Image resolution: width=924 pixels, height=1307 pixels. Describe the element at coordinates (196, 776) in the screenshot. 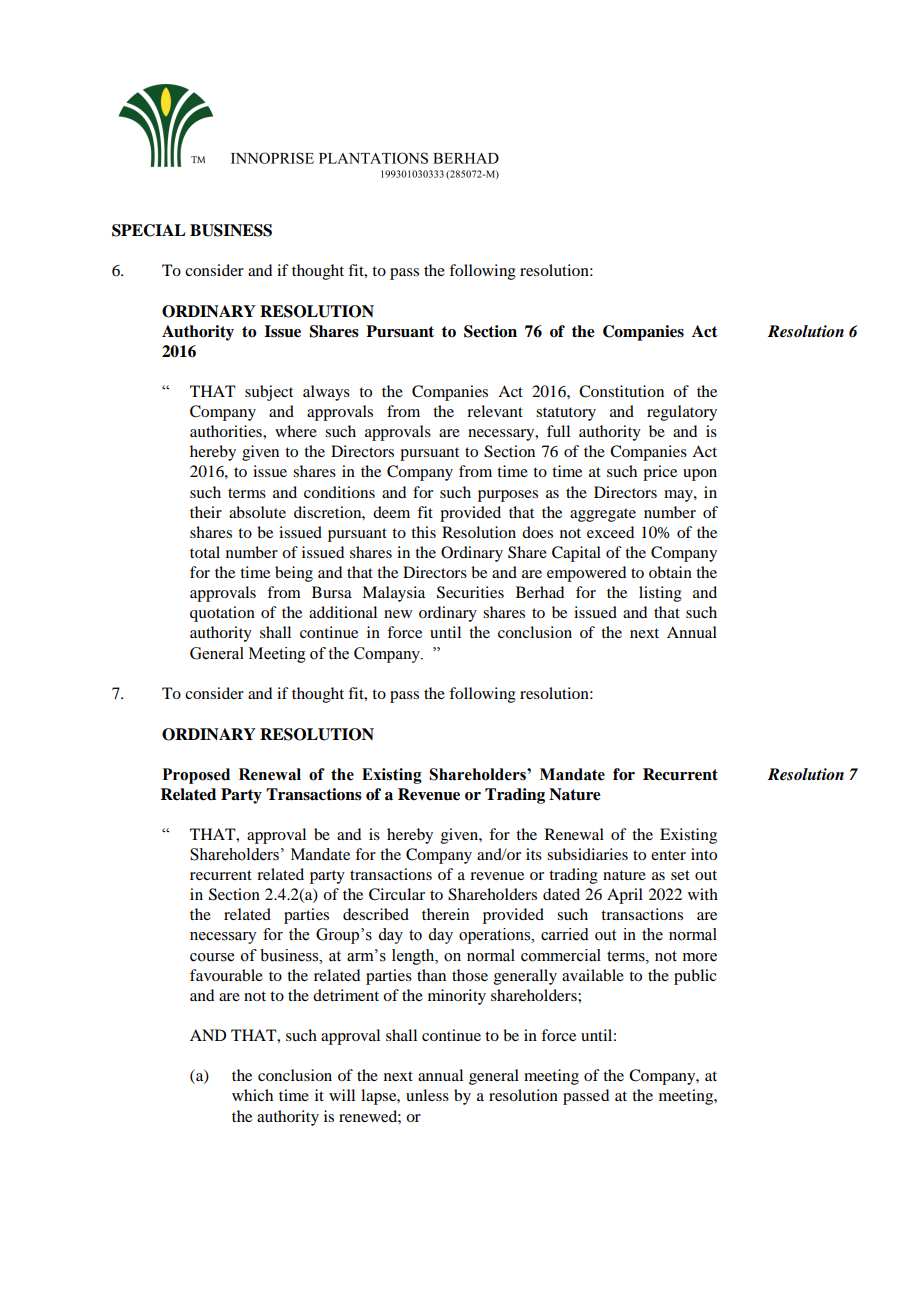

I see `Proposed` at that location.
